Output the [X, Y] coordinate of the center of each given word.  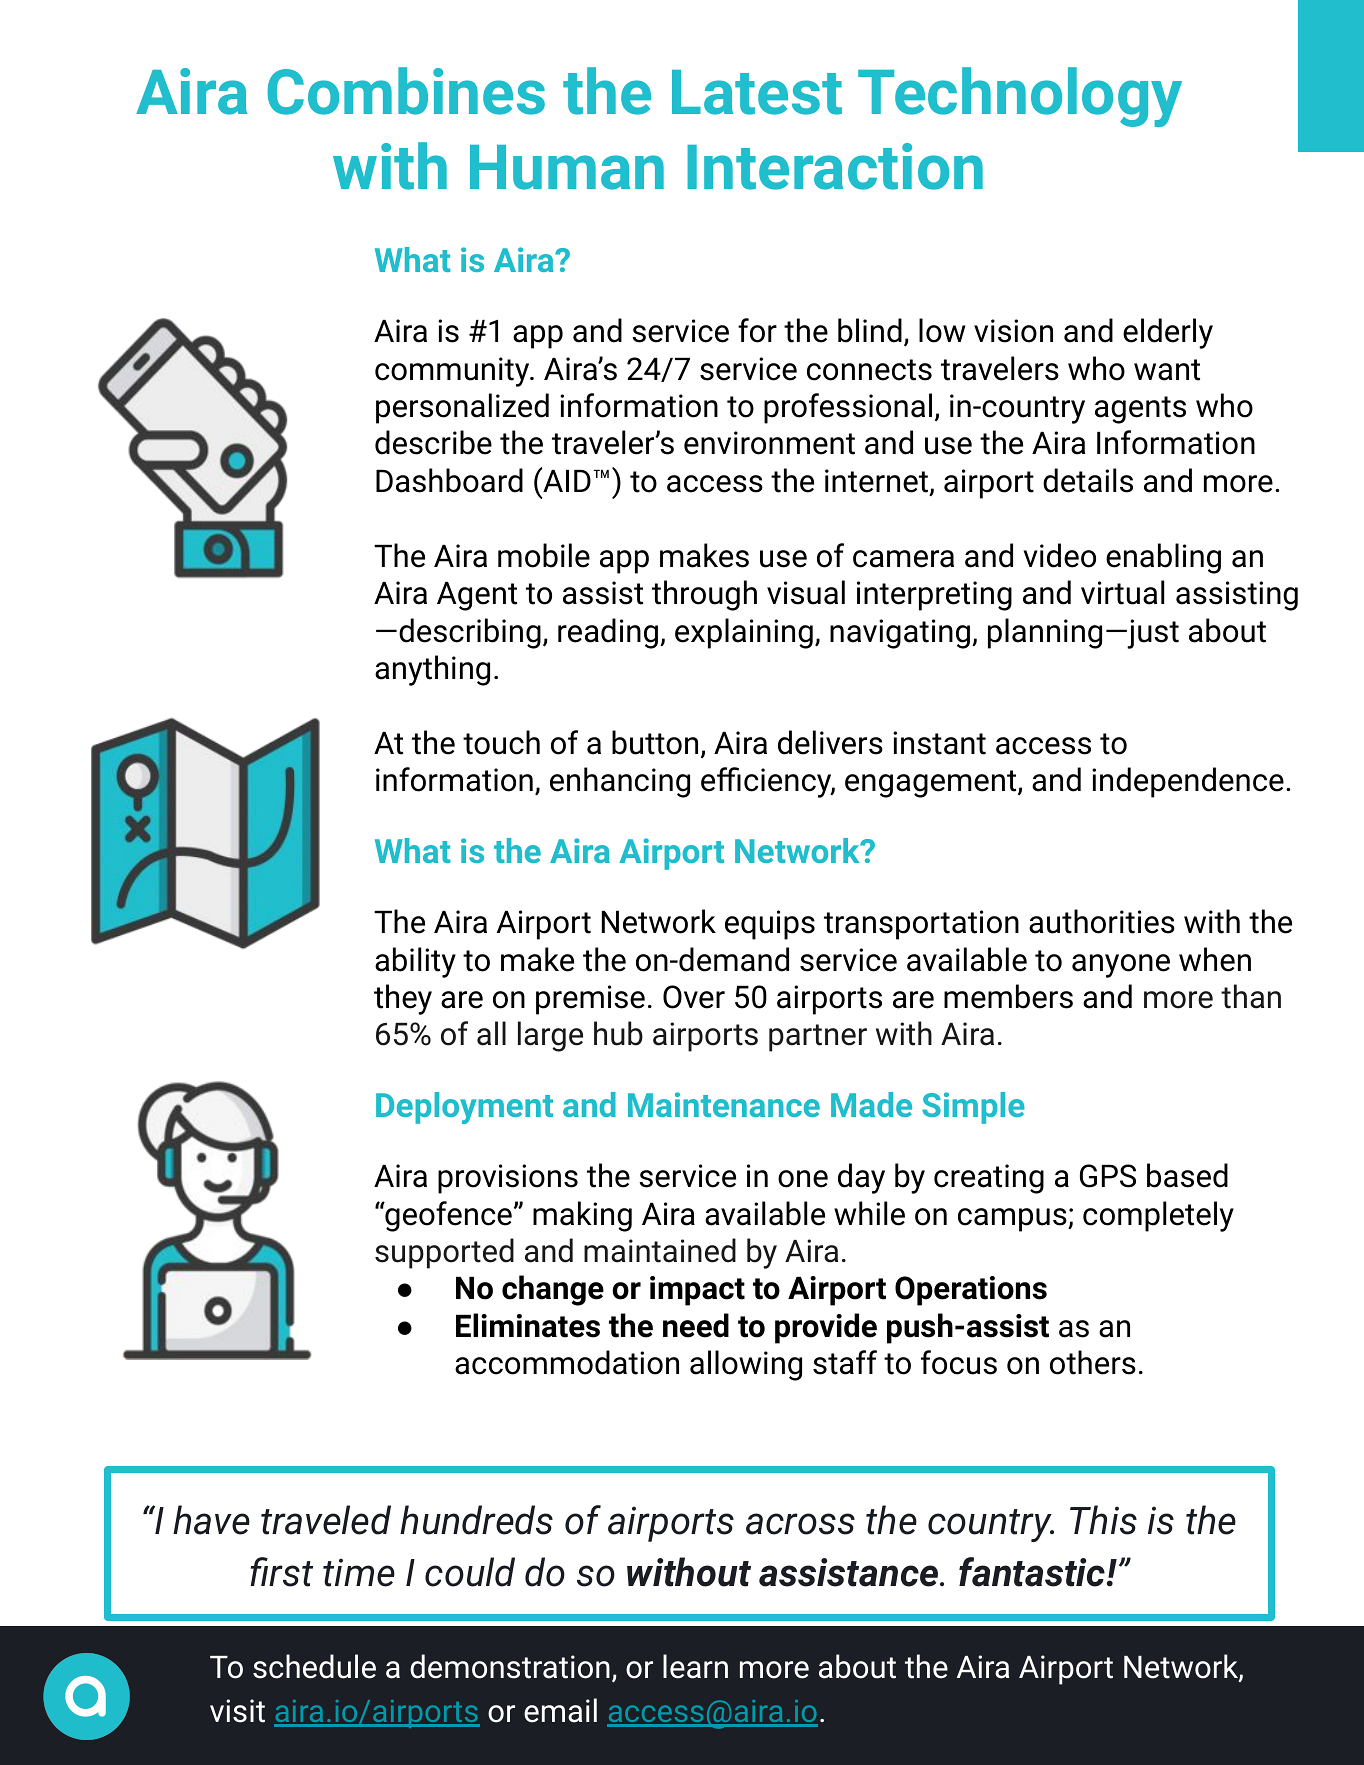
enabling [1163, 558]
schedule [314, 1666]
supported [444, 1253]
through [704, 595]
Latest [757, 92]
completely [1158, 1216]
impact [697, 1291]
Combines [406, 91]
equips [770, 925]
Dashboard [449, 480]
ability [415, 962]
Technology [1020, 97]
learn [695, 1666]
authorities [1102, 921]
